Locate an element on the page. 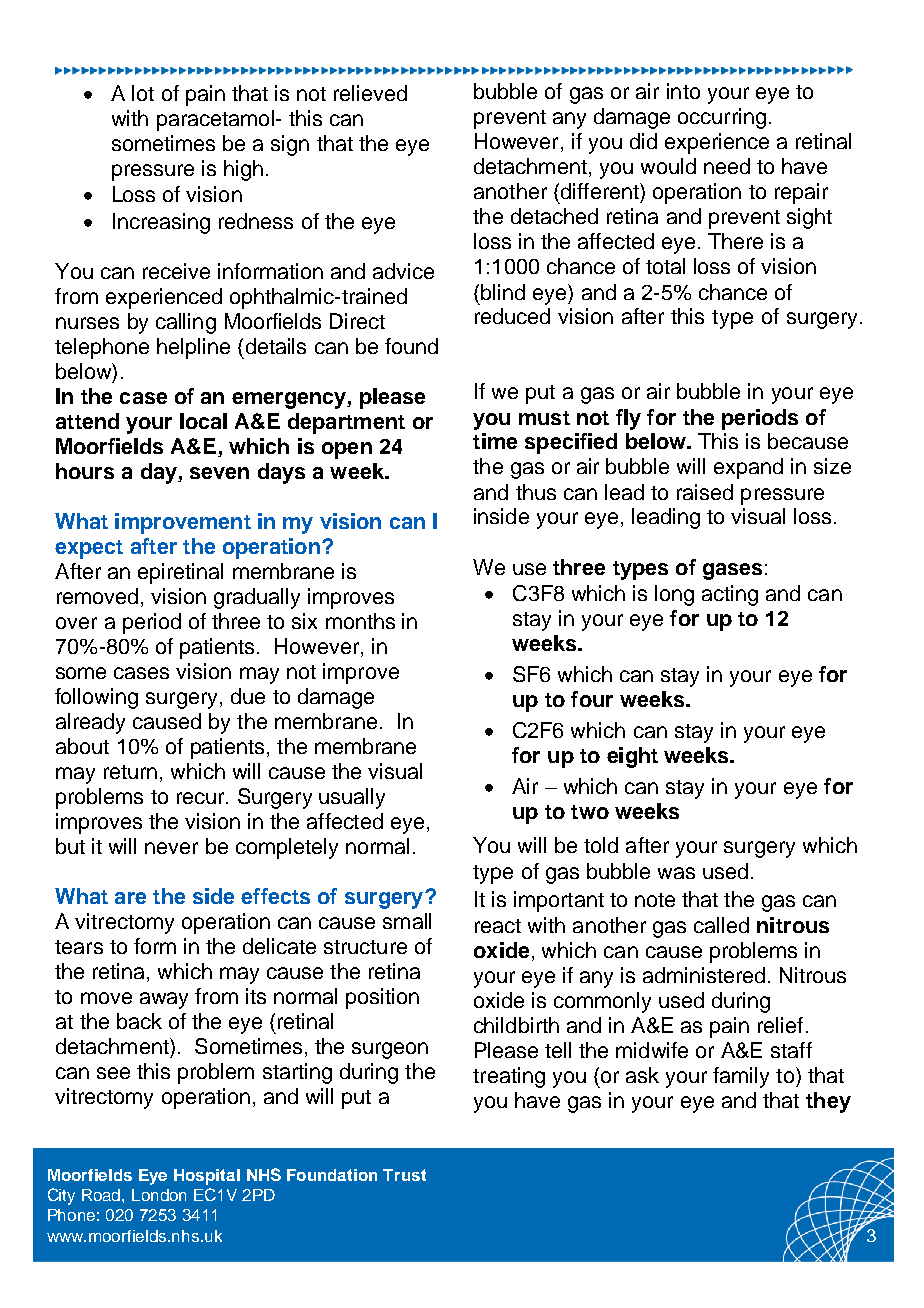  acting is located at coordinates (730, 595).
